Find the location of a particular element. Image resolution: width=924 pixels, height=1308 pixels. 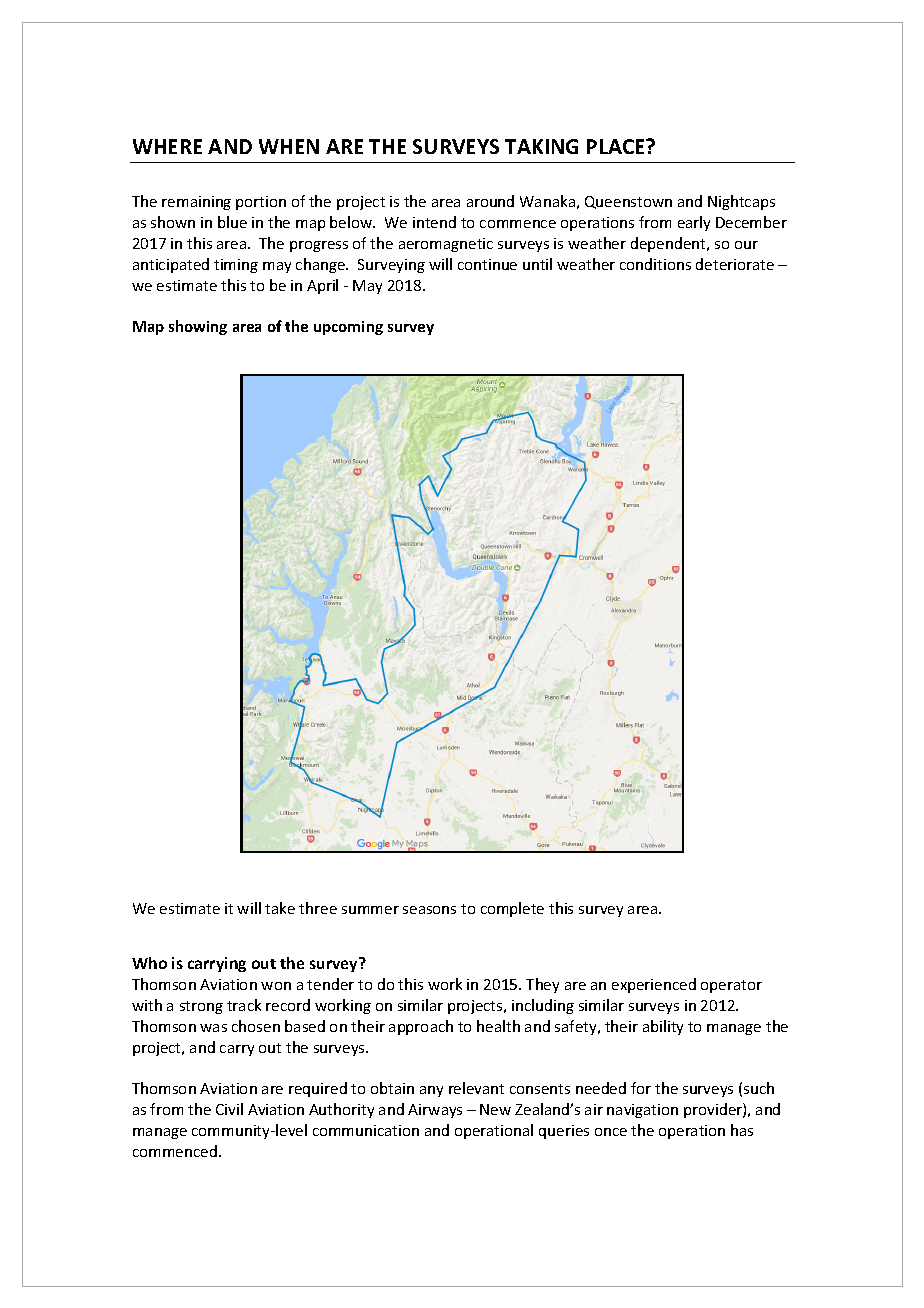

around is located at coordinates (490, 201).
